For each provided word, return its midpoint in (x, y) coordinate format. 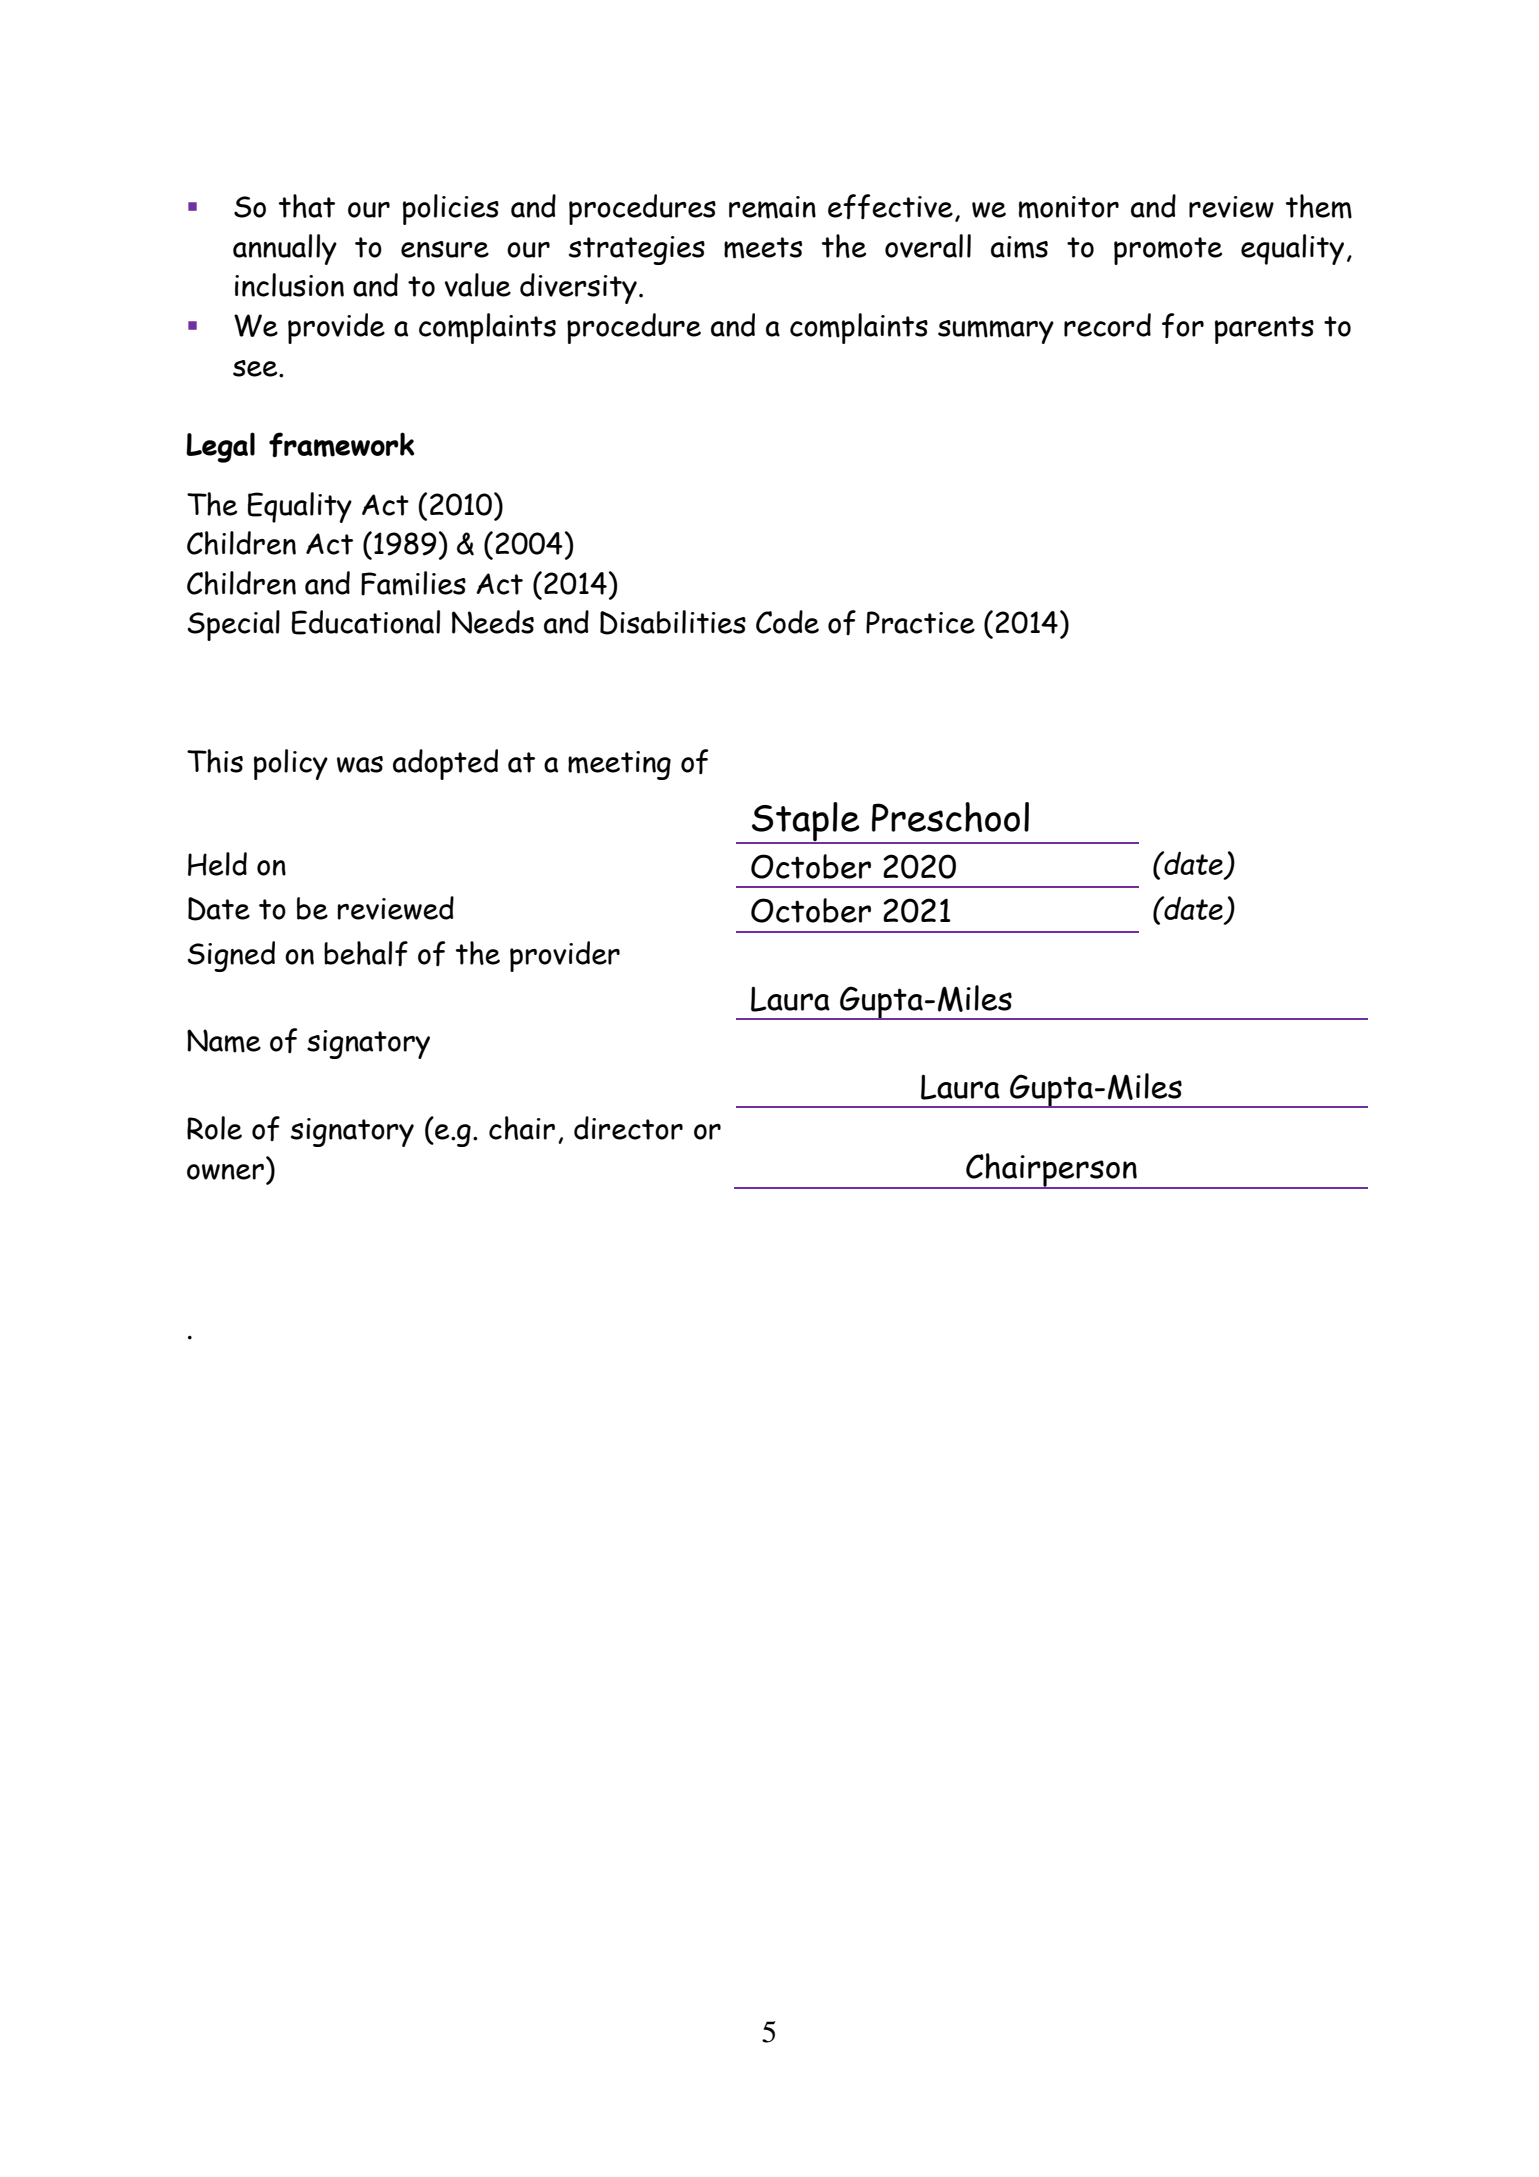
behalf (366, 953)
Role (214, 1128)
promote (1168, 251)
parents (1264, 330)
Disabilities (673, 622)
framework (342, 444)
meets (763, 248)
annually (285, 249)
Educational (366, 622)
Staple (806, 823)
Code (787, 622)
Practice (920, 622)
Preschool (950, 817)
